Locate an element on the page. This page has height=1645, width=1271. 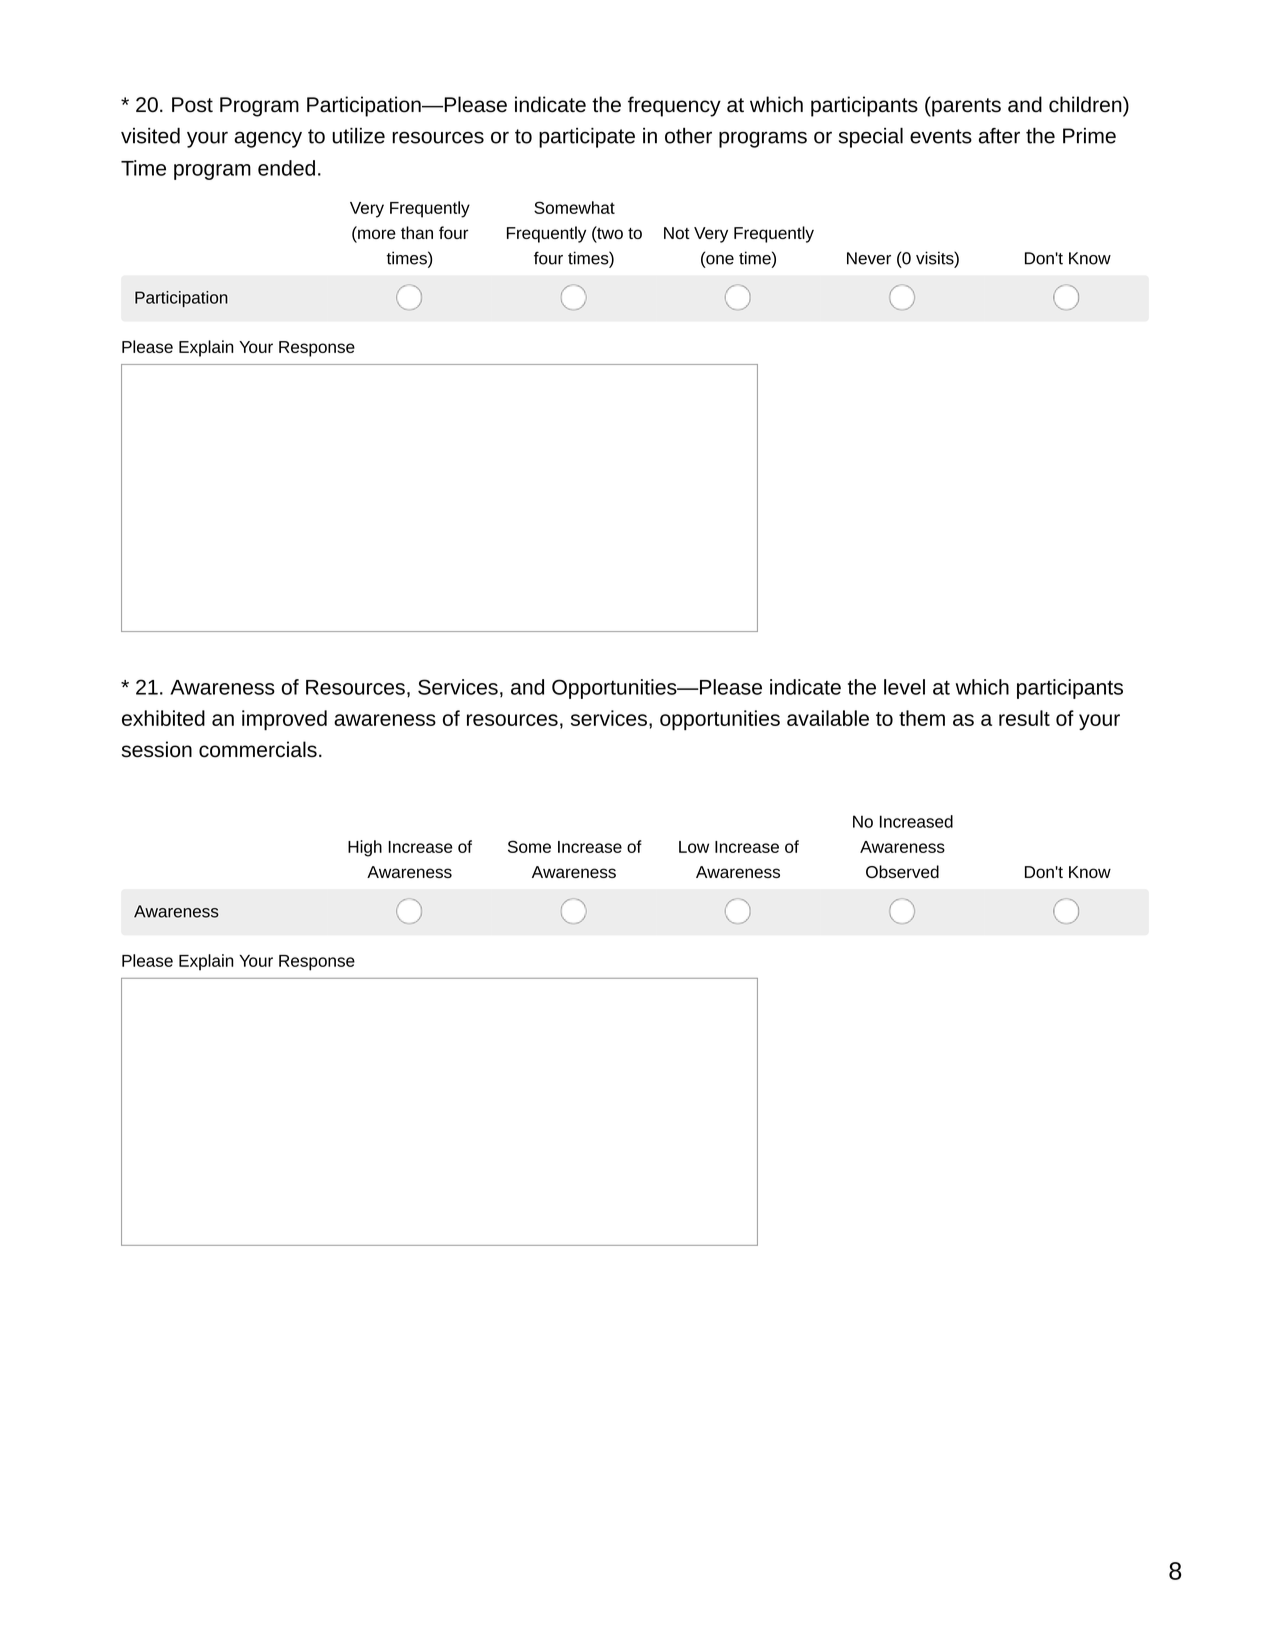
after is located at coordinates (999, 136).
